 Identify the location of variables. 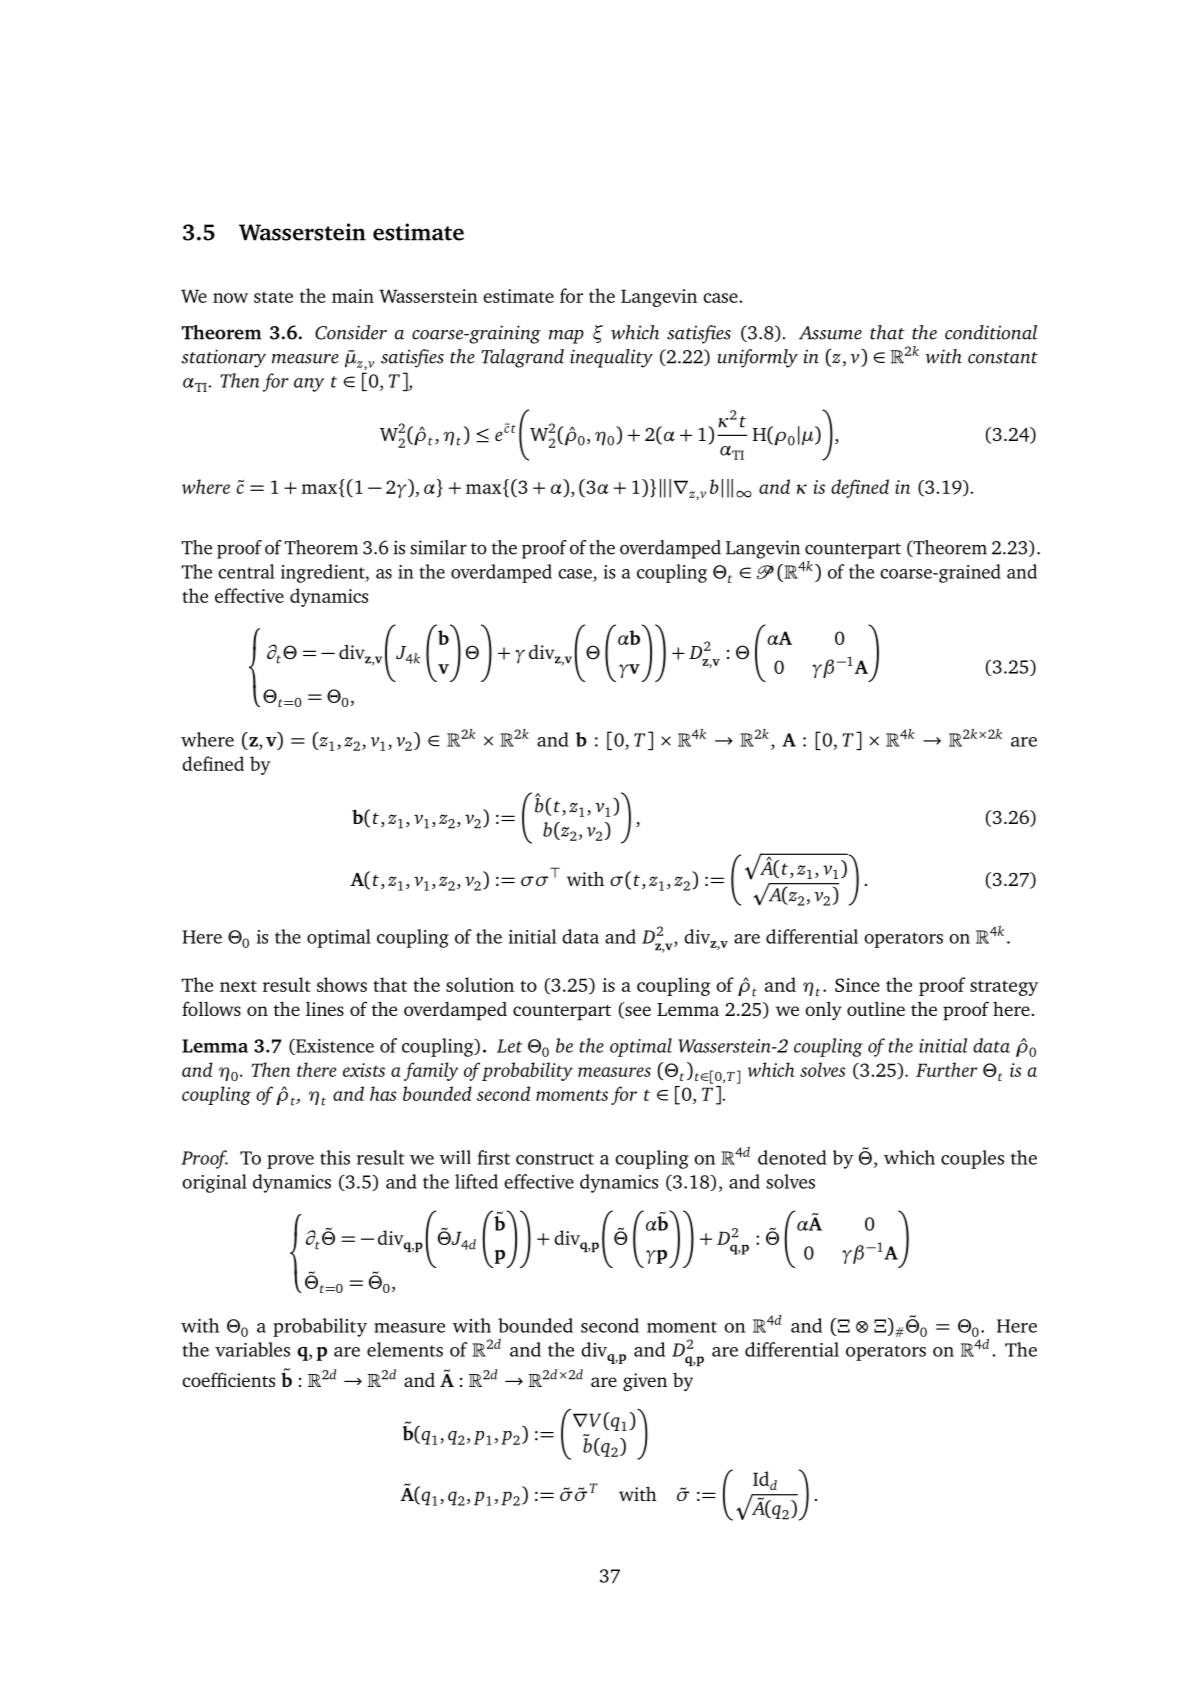
(252, 1349).
